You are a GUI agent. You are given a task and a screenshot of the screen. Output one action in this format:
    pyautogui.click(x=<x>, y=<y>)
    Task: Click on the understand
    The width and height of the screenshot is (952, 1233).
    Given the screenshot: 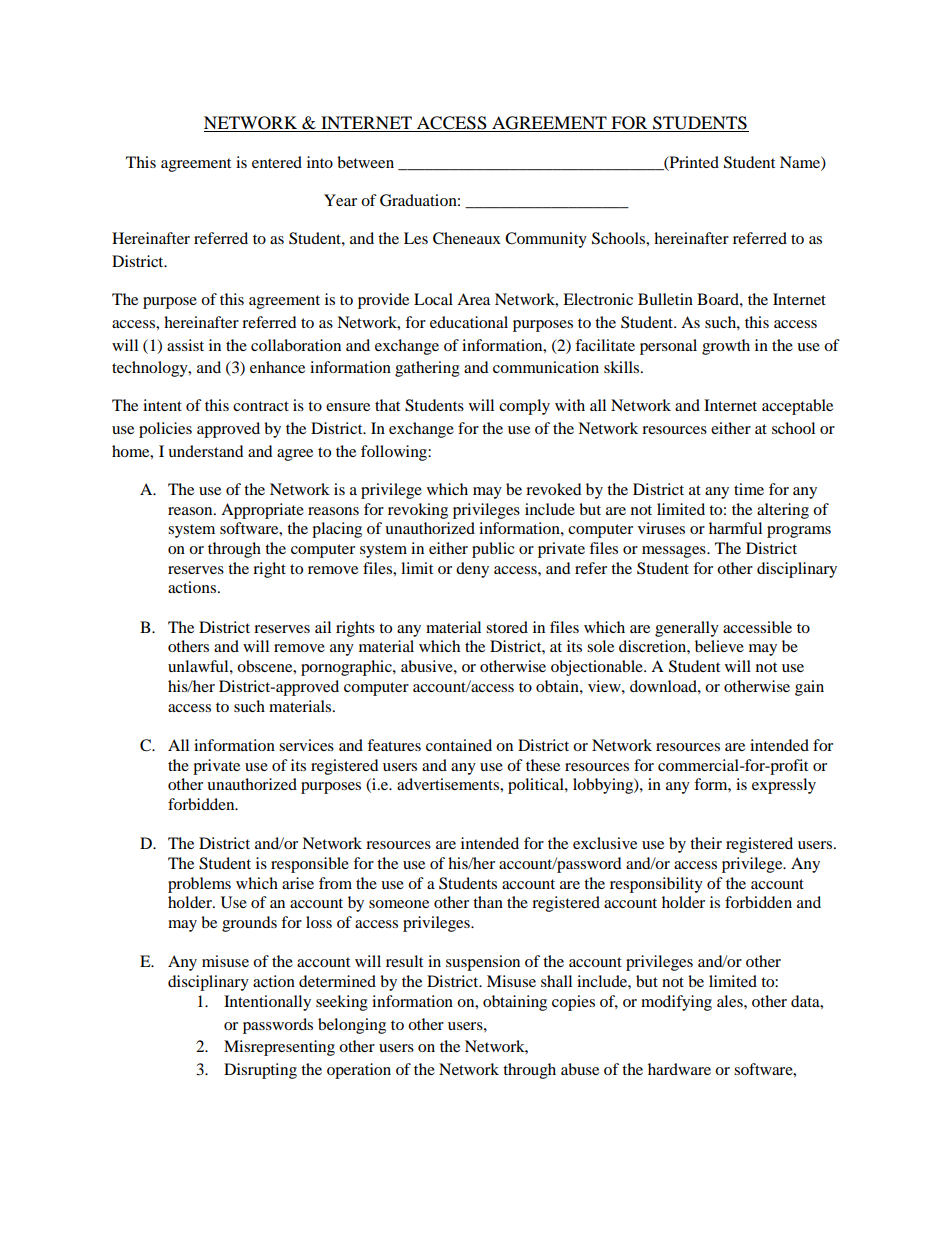 What is the action you would take?
    pyautogui.click(x=206, y=451)
